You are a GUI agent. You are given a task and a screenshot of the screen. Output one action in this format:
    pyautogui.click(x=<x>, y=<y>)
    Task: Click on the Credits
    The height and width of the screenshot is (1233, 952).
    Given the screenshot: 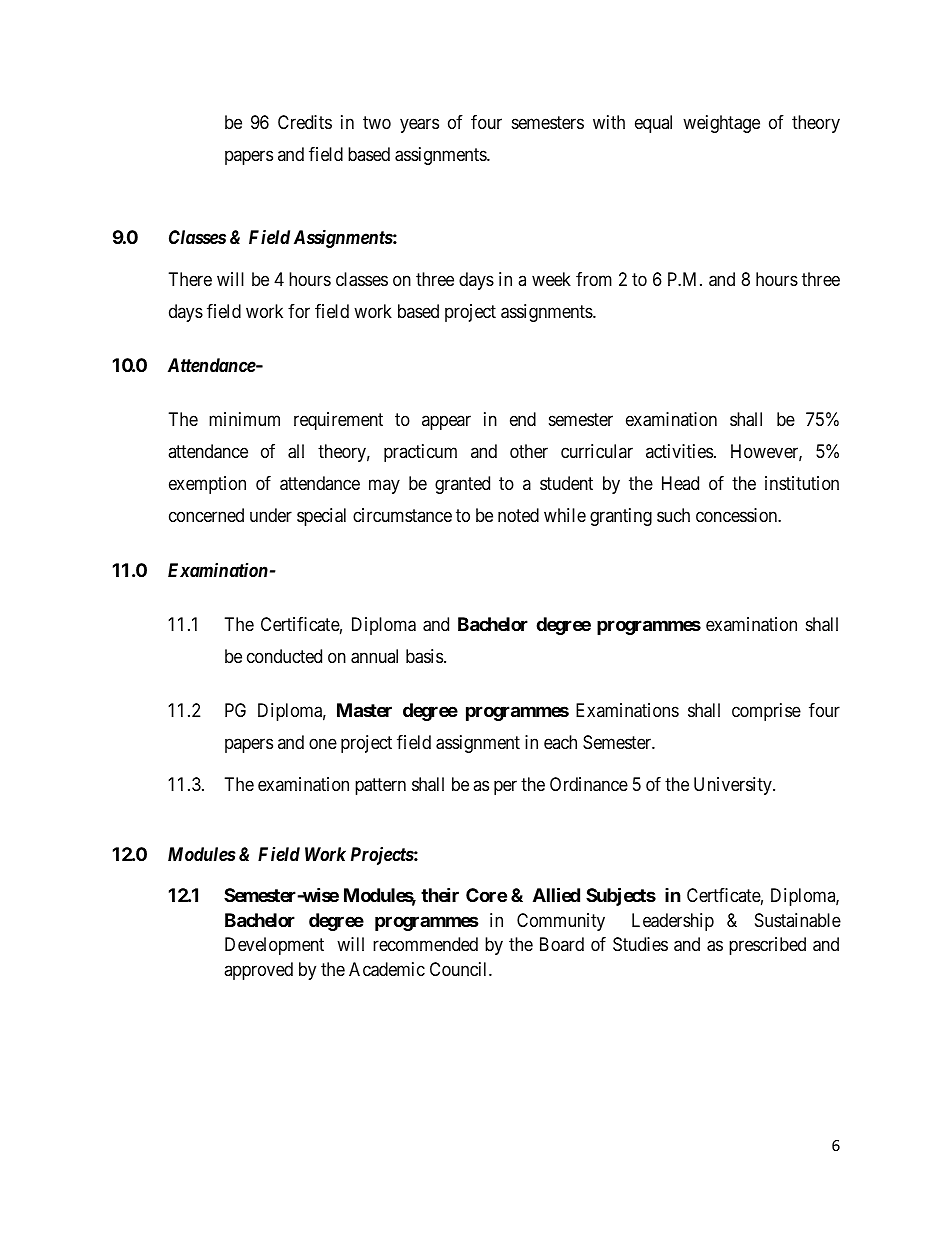 What is the action you would take?
    pyautogui.click(x=305, y=122)
